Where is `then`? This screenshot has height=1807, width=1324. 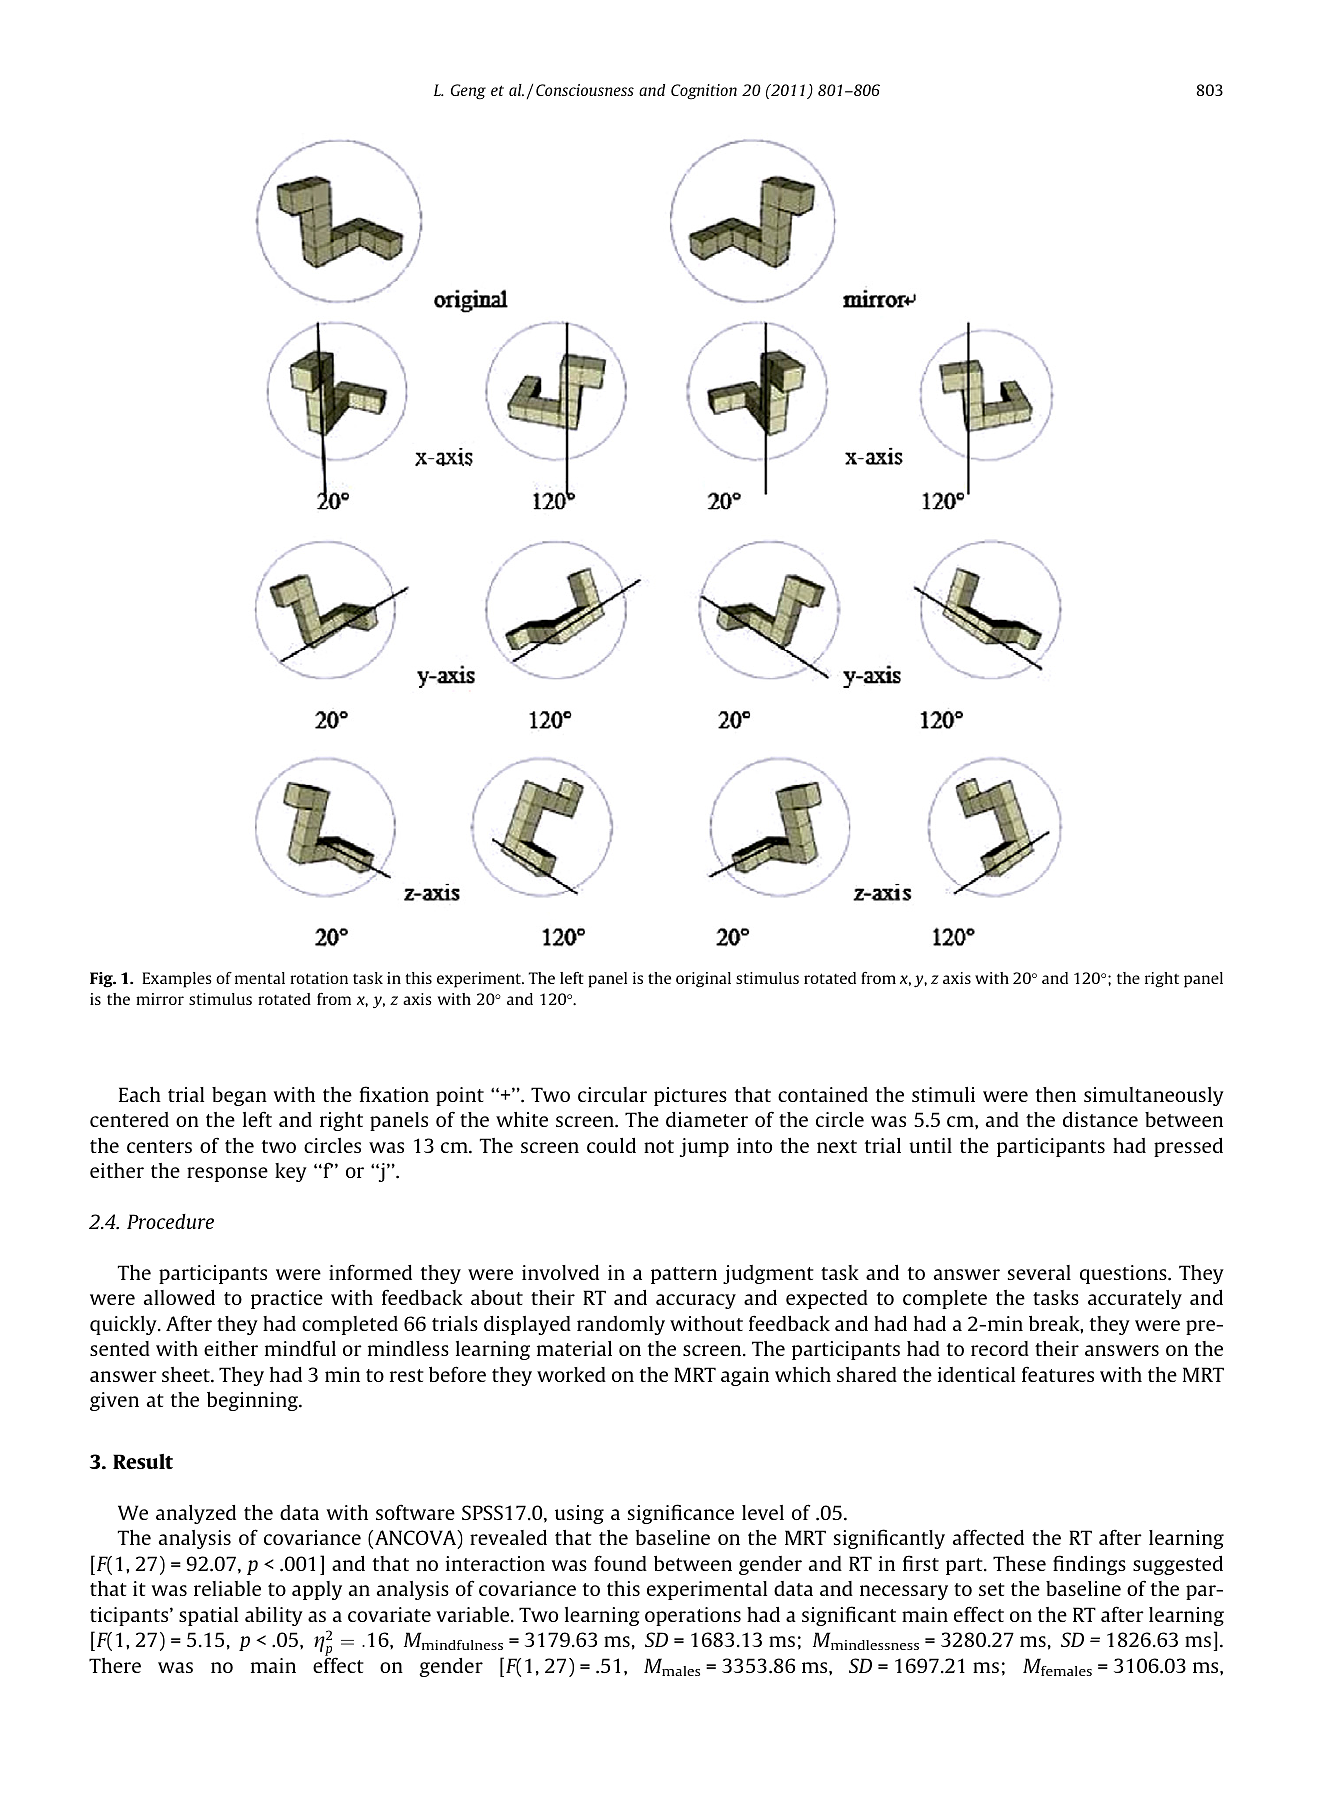 then is located at coordinates (1056, 1094).
